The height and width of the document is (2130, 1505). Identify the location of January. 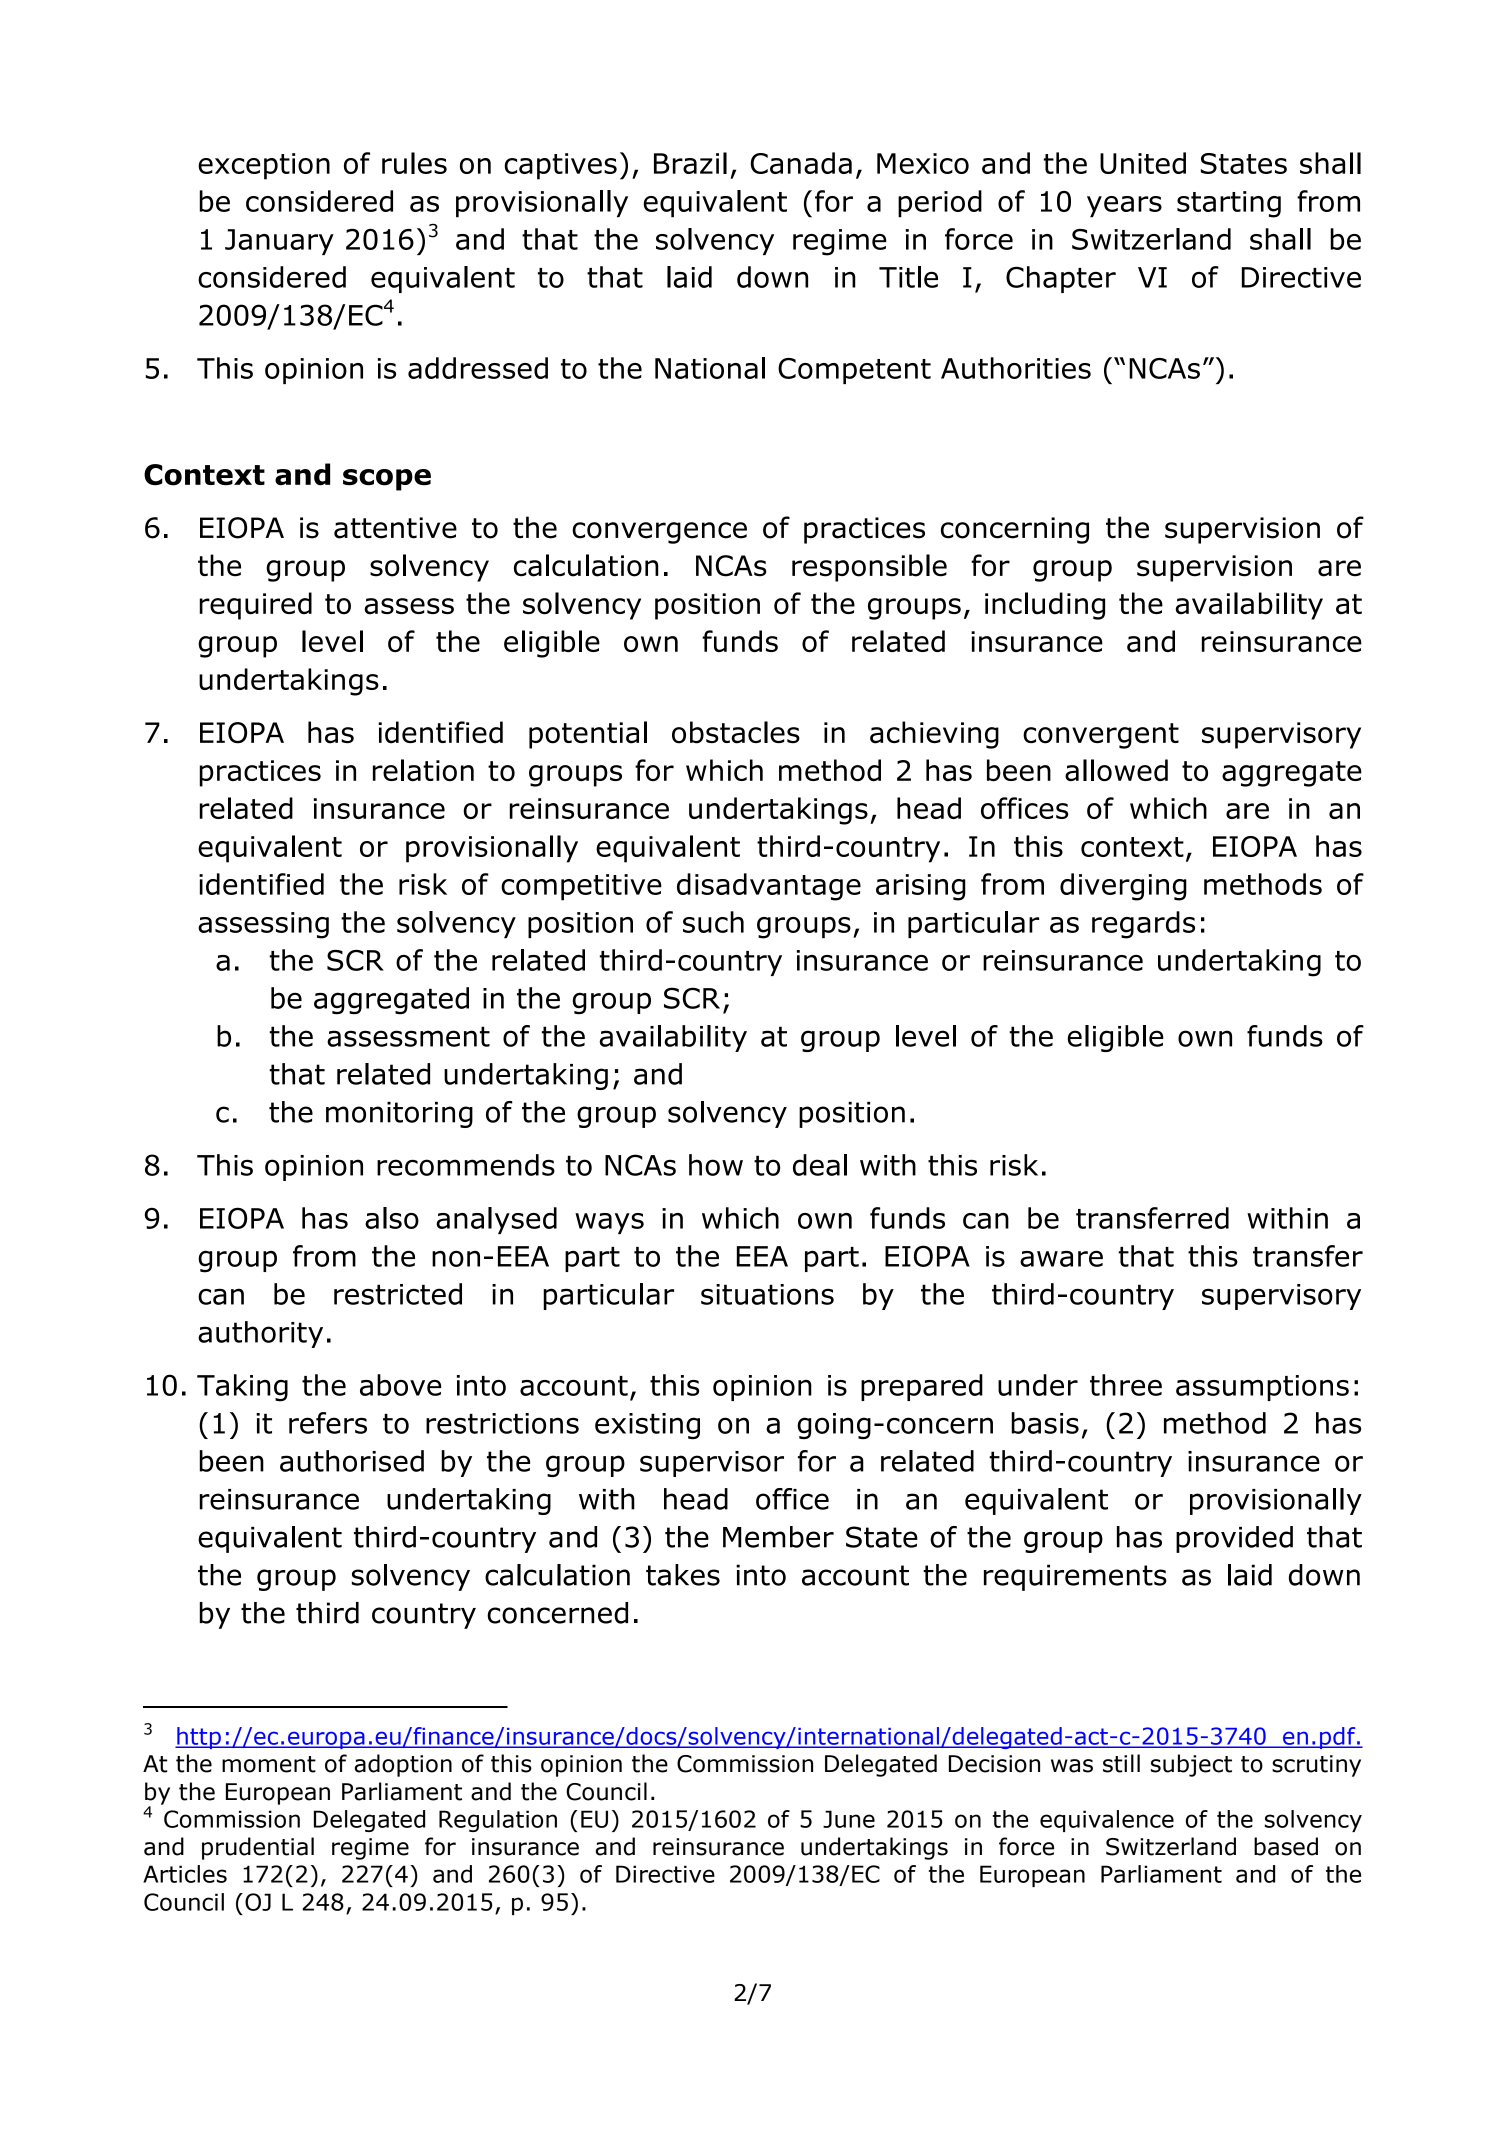
(279, 242).
